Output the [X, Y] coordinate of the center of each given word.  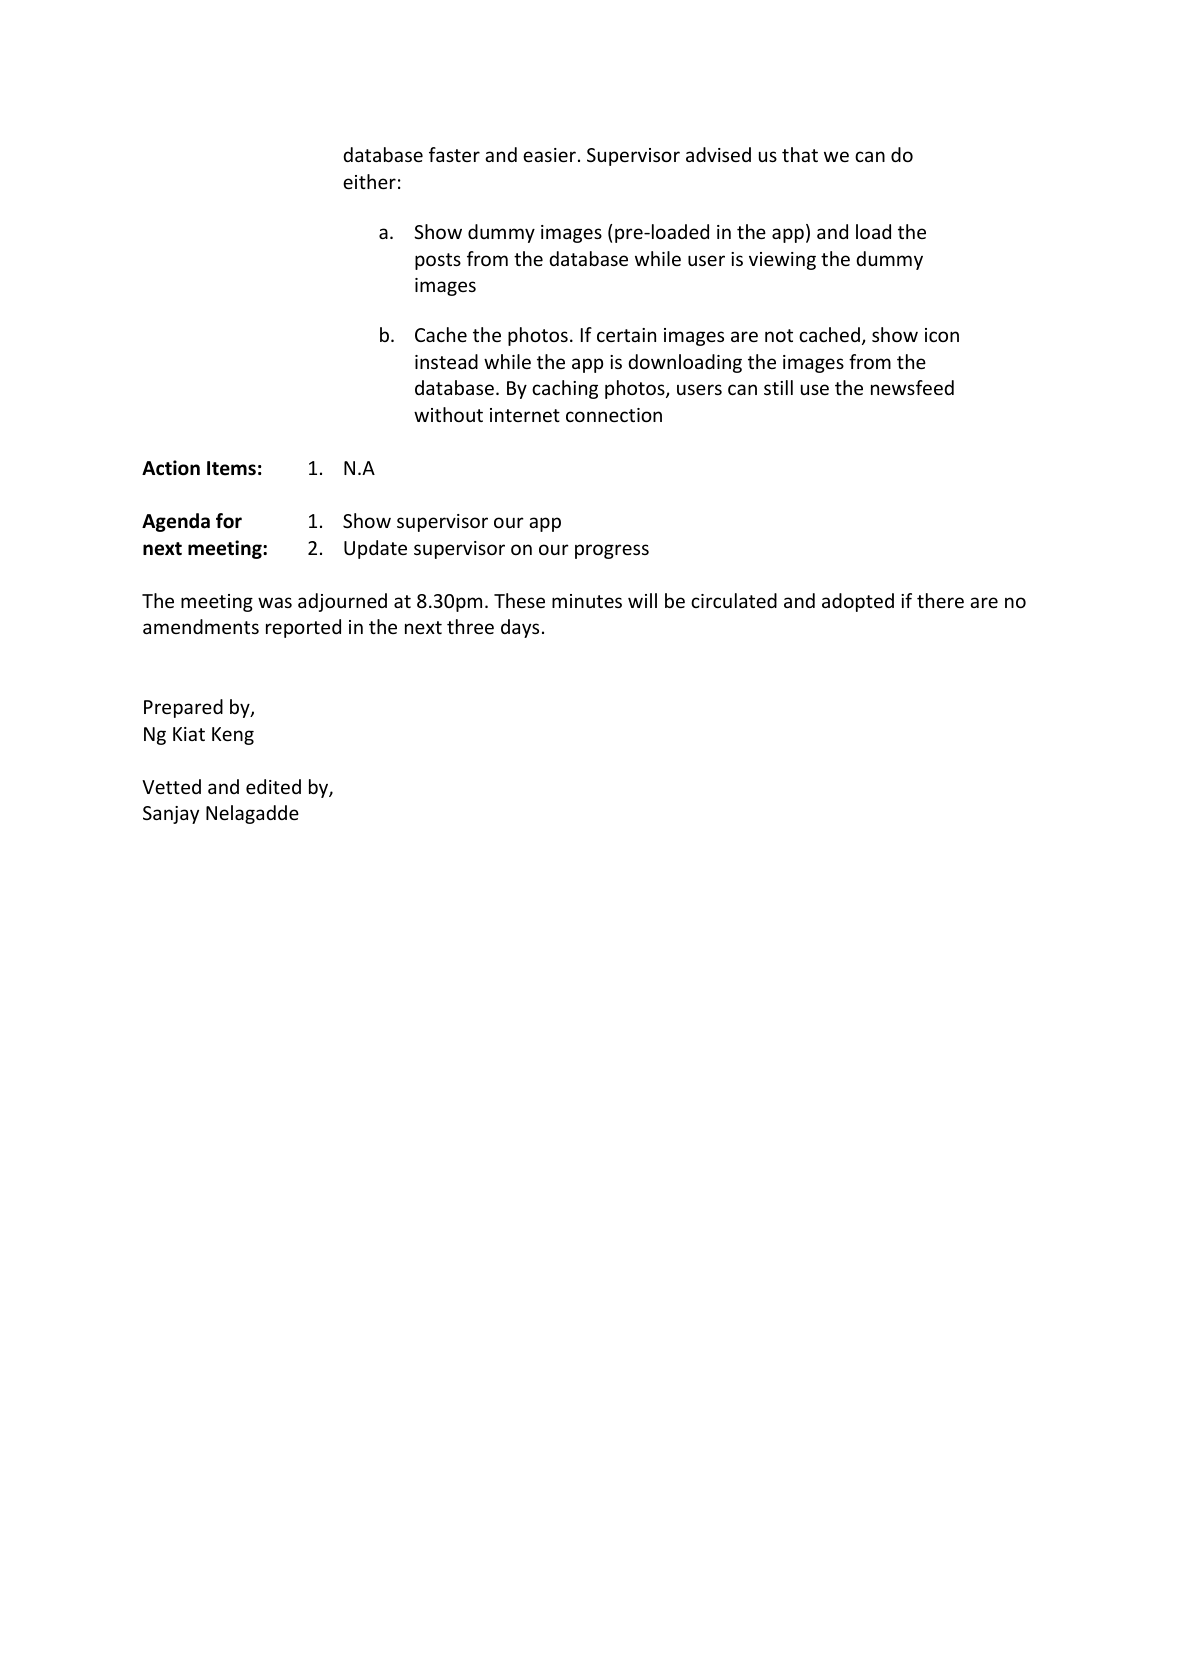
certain [626, 335]
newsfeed [912, 387]
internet [525, 415]
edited [273, 786]
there [940, 600]
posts [438, 261]
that [800, 154]
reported [303, 628]
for [229, 521]
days [520, 628]
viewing [782, 261]
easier [549, 155]
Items [231, 468]
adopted [858, 602]
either [369, 181]
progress [612, 551]
